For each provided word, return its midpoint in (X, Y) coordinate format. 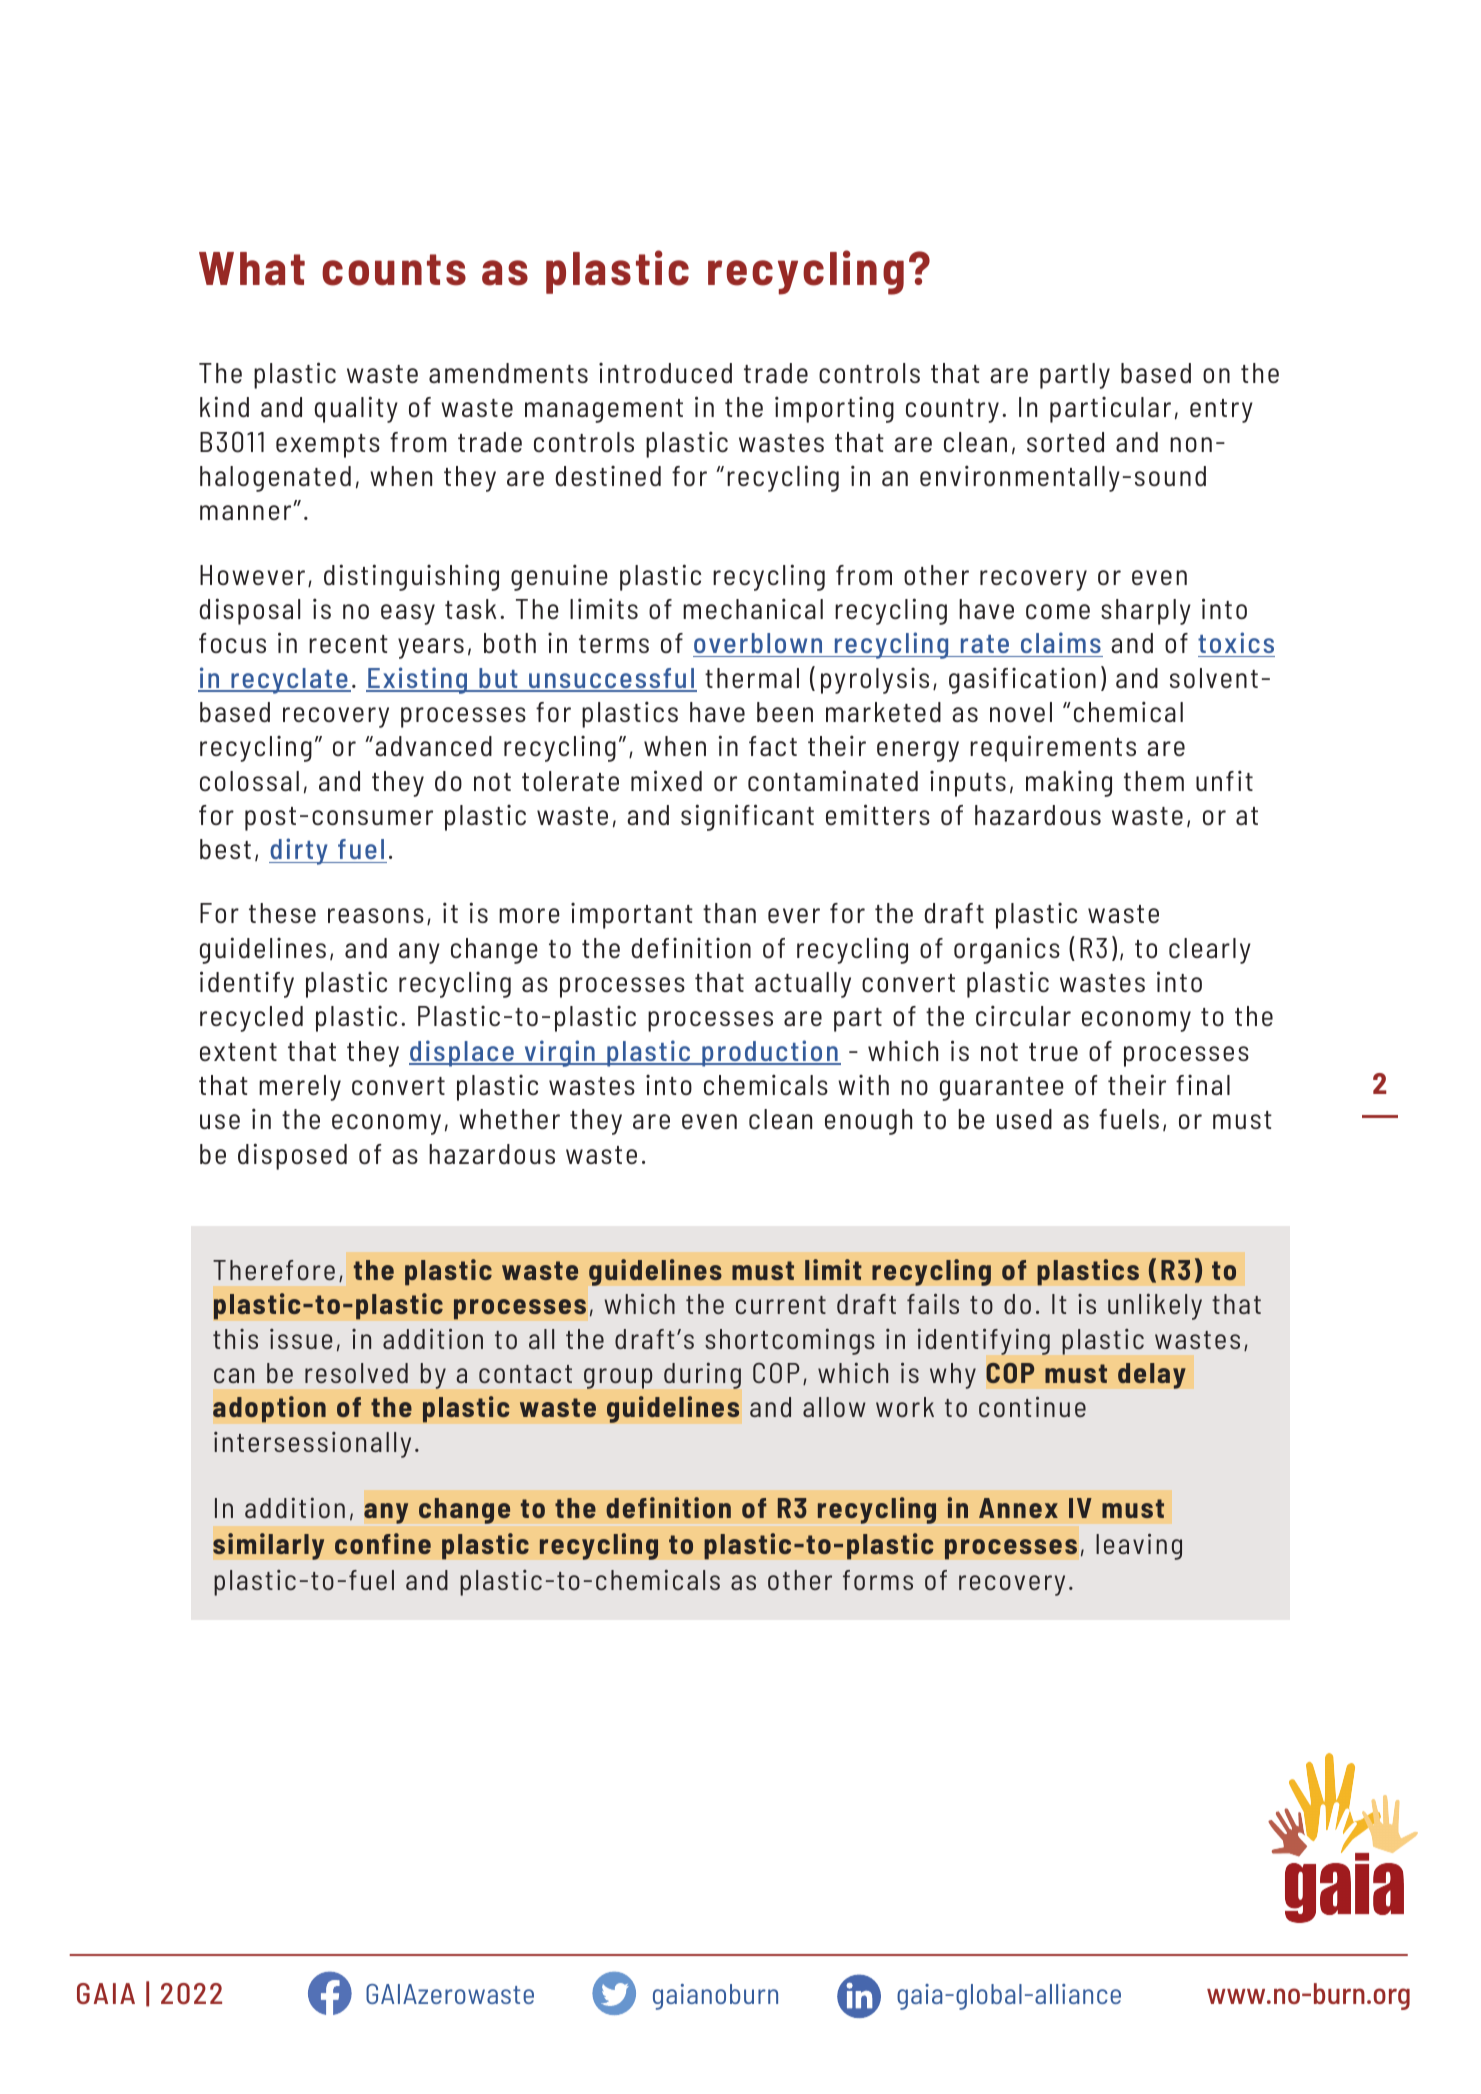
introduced (665, 373)
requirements (1053, 748)
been (785, 712)
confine (383, 1543)
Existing (418, 680)
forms (878, 1580)
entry (1221, 411)
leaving (1139, 1546)
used (1024, 1119)
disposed (292, 1156)
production (770, 1053)
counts (394, 270)
